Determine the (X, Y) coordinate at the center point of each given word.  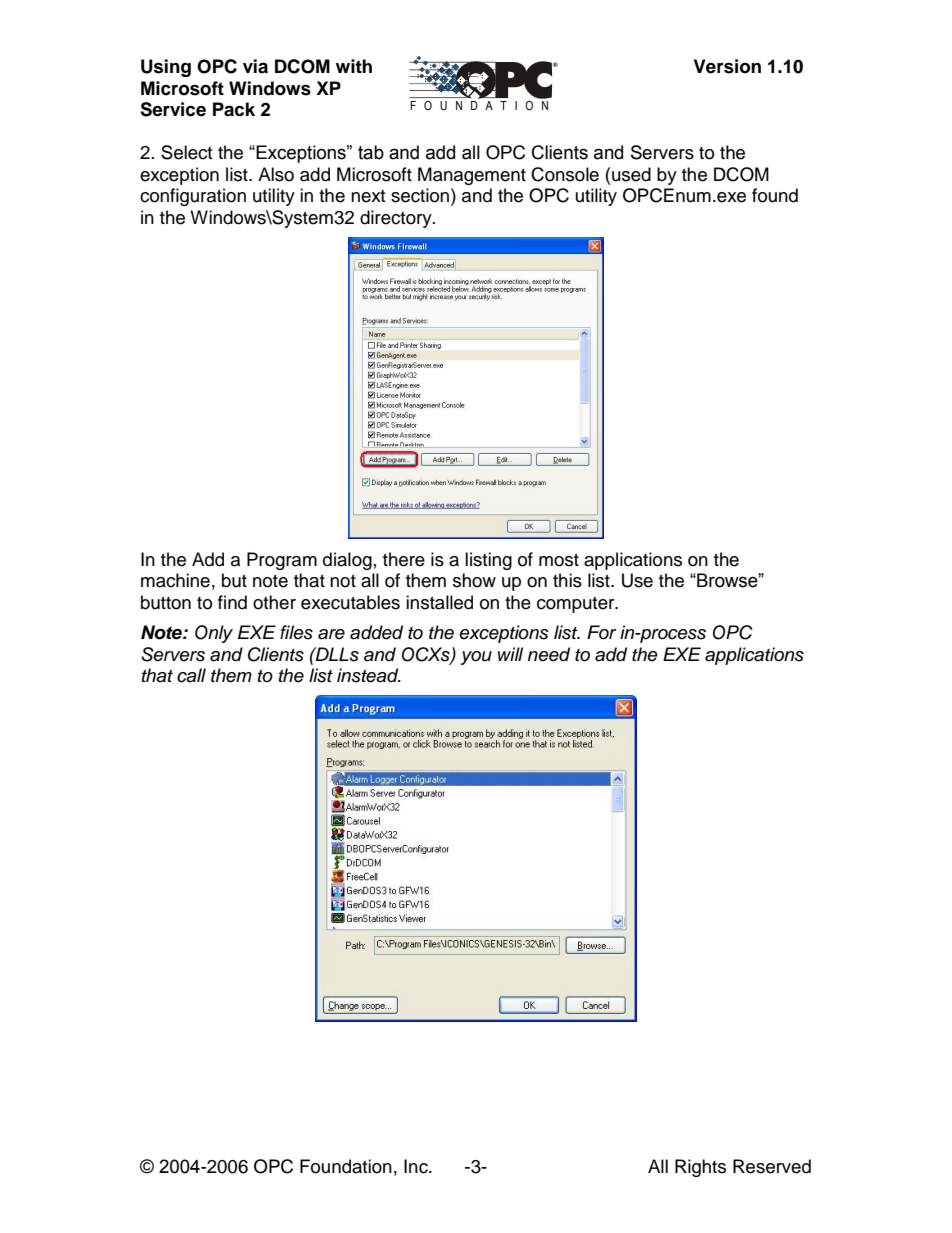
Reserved (772, 1166)
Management (472, 176)
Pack (234, 109)
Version (727, 66)
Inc (417, 1166)
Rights (700, 1168)
